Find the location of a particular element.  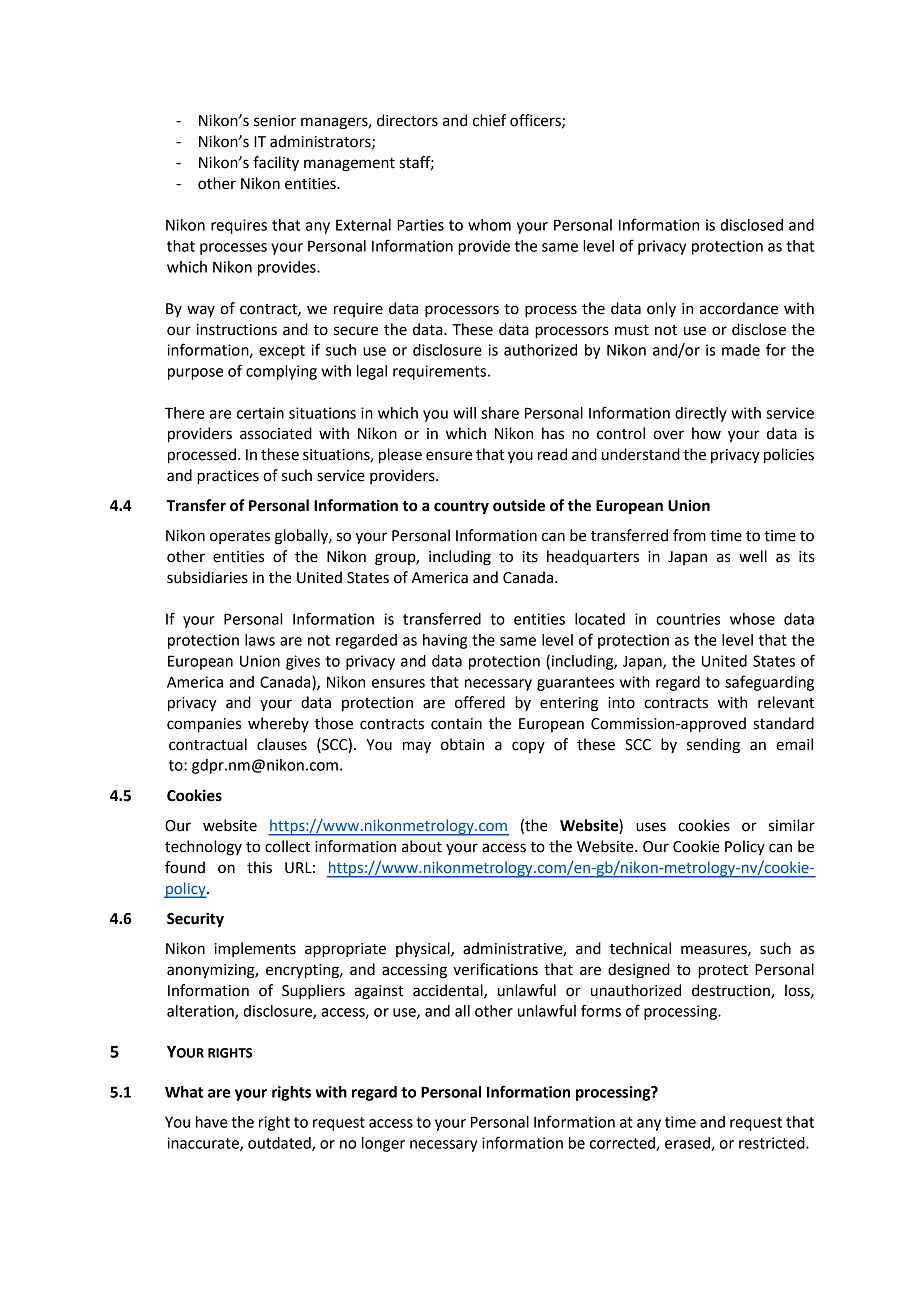

from is located at coordinates (689, 535).
